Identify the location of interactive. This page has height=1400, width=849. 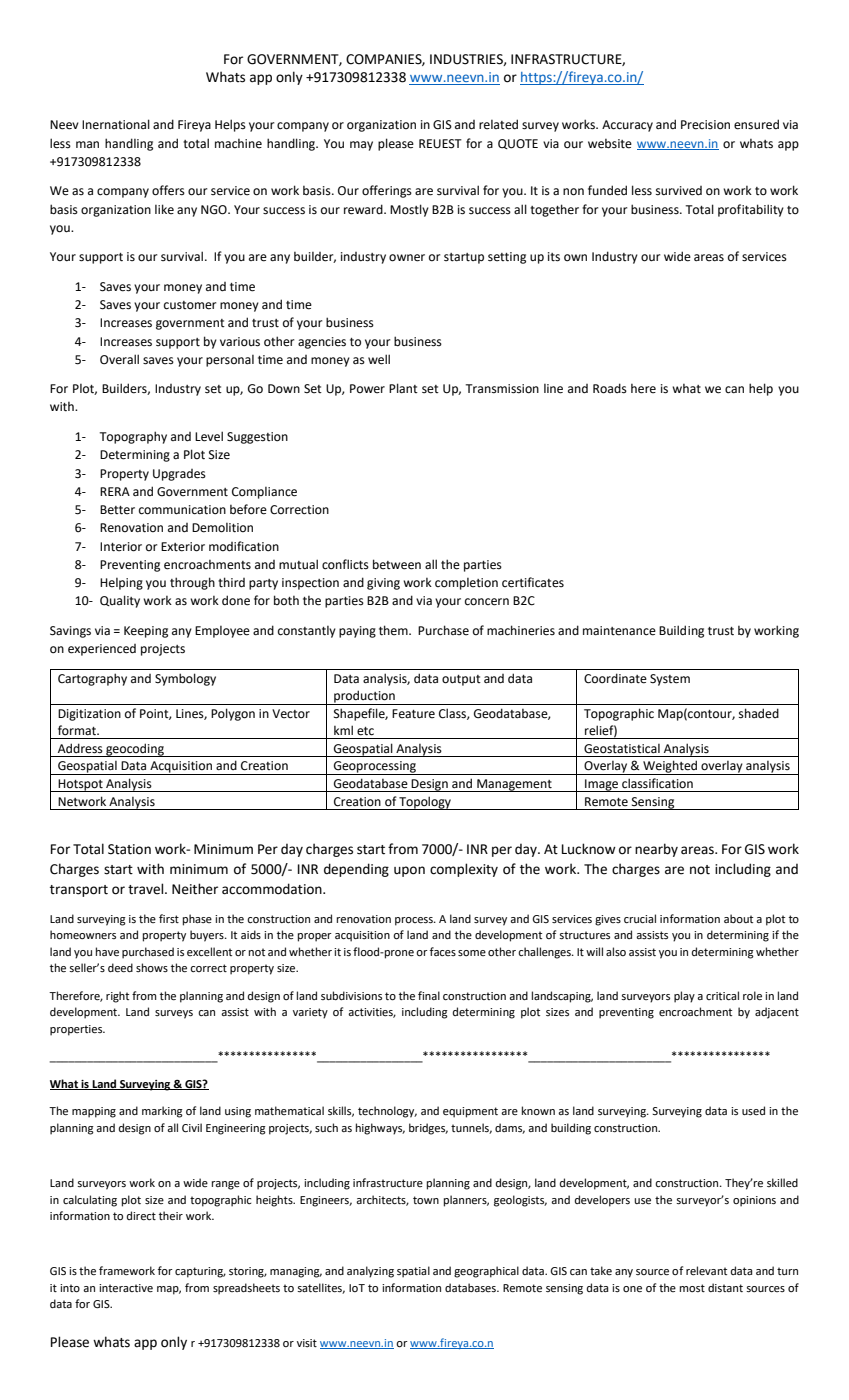
(126, 1288).
